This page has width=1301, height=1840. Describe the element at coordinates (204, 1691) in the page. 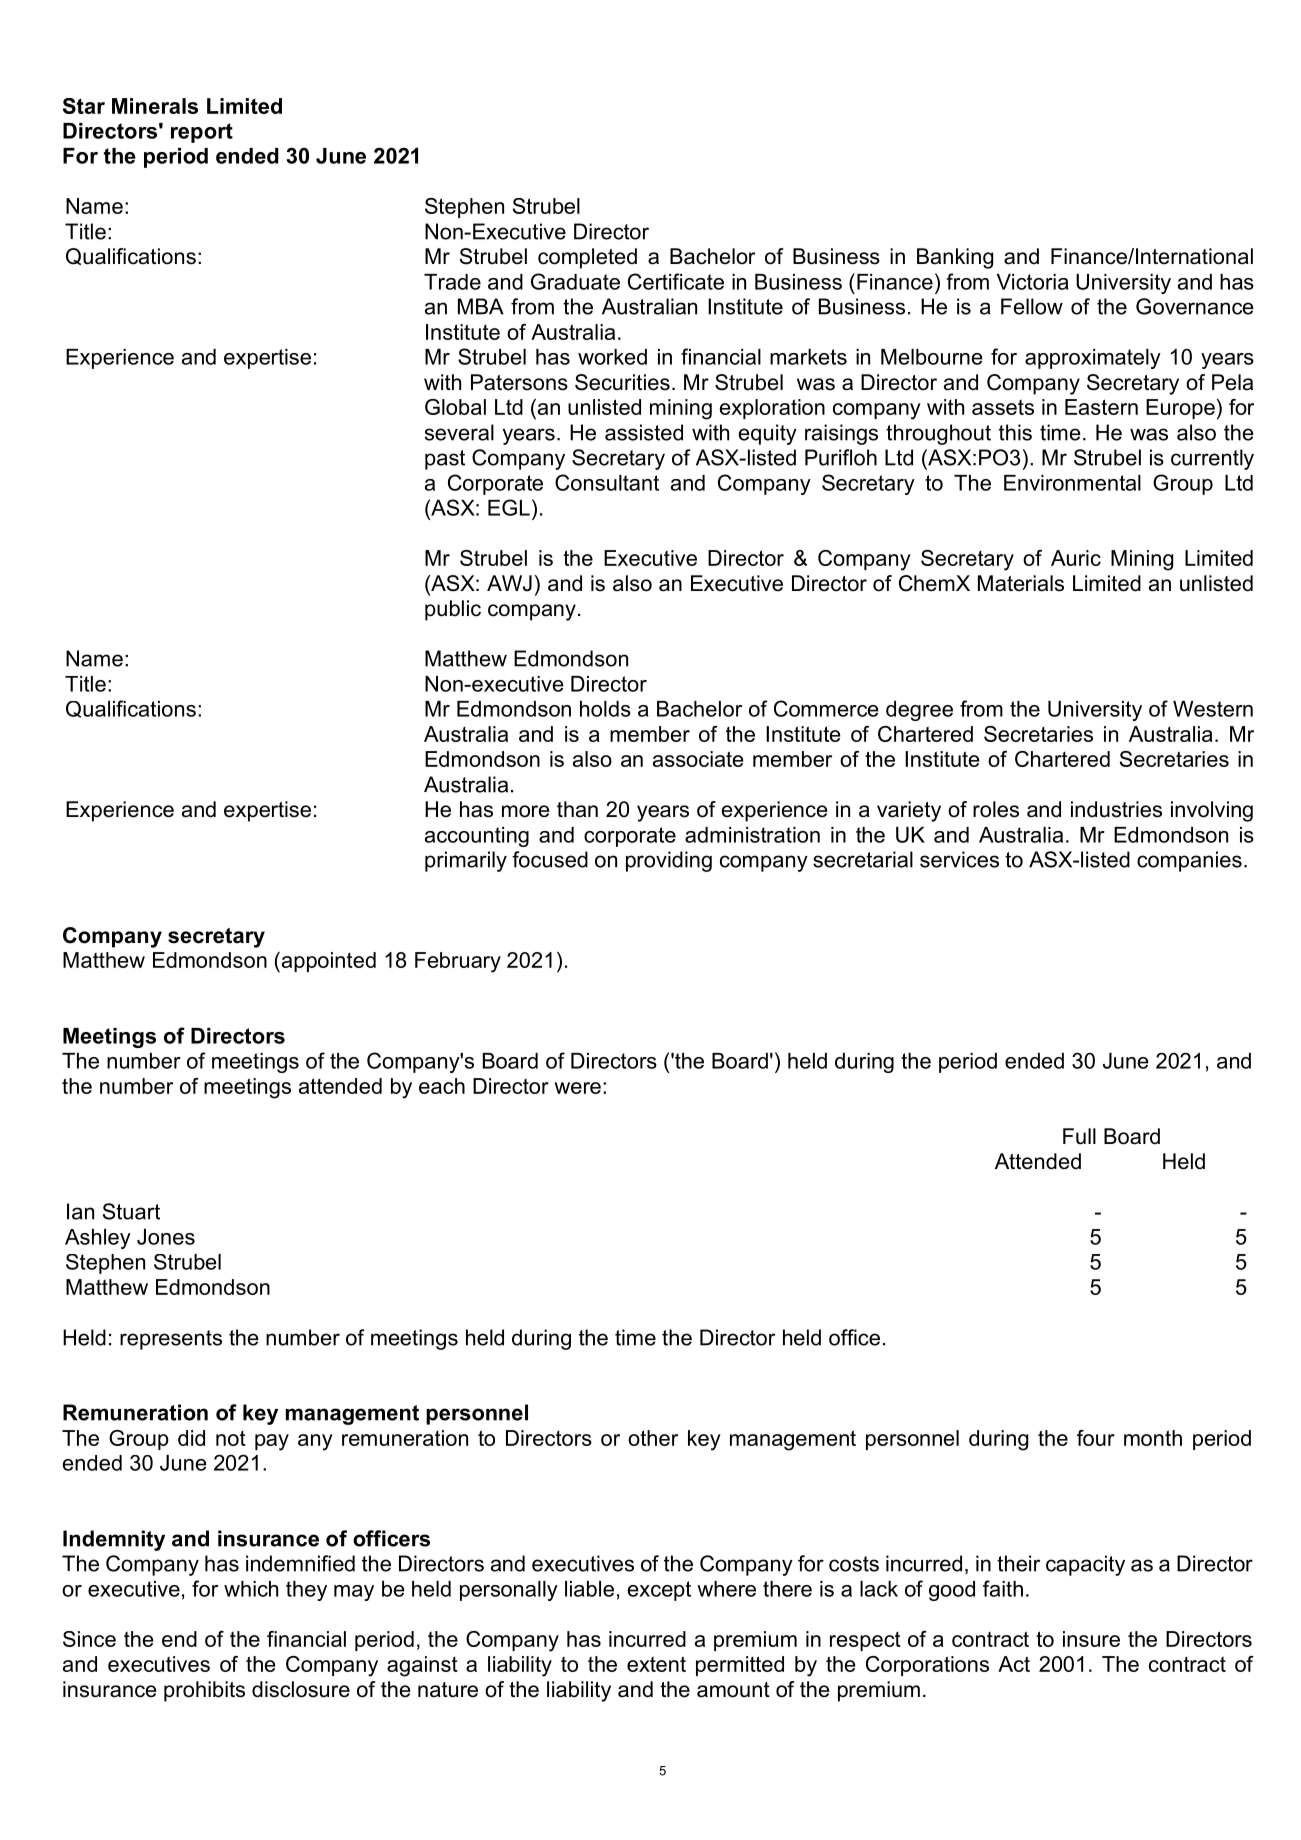

I see `prohibits` at that location.
